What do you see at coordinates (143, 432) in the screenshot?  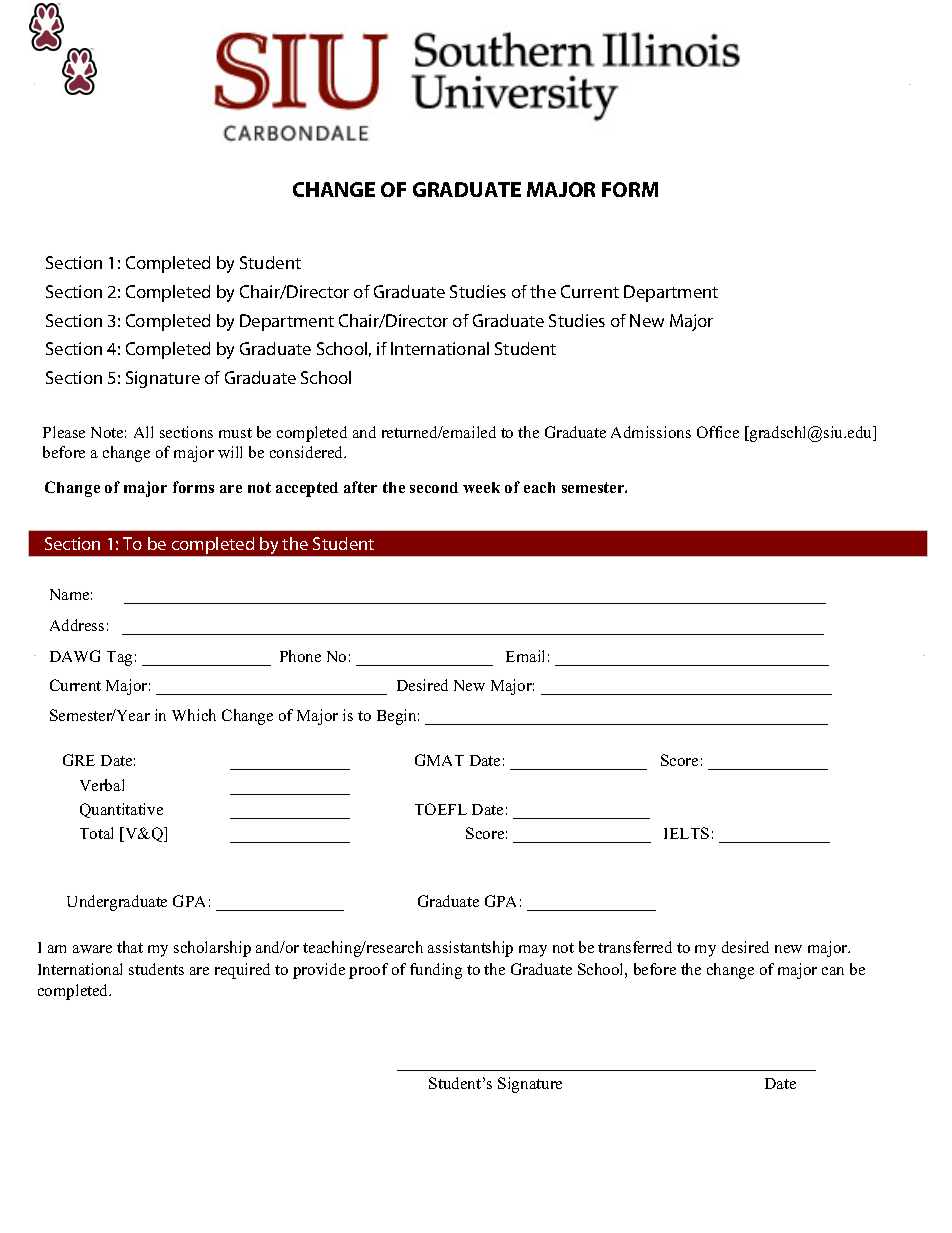 I see `All` at bounding box center [143, 432].
